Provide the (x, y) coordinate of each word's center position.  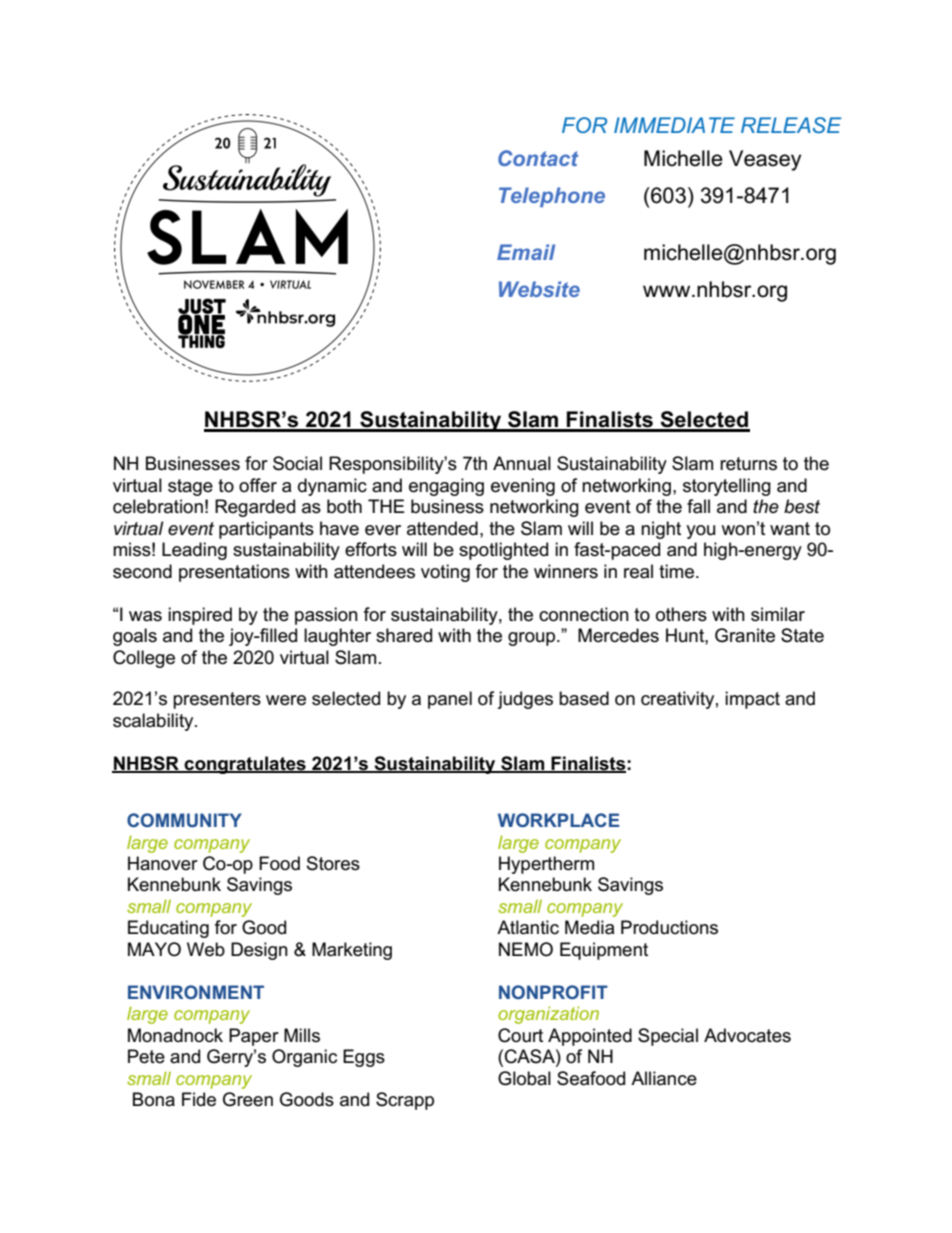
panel (450, 700)
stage (190, 487)
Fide (199, 1099)
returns (748, 464)
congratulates (245, 765)
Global (524, 1078)
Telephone (552, 197)
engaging (446, 487)
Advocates (747, 1035)
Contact (538, 158)
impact (752, 700)
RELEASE (791, 125)
